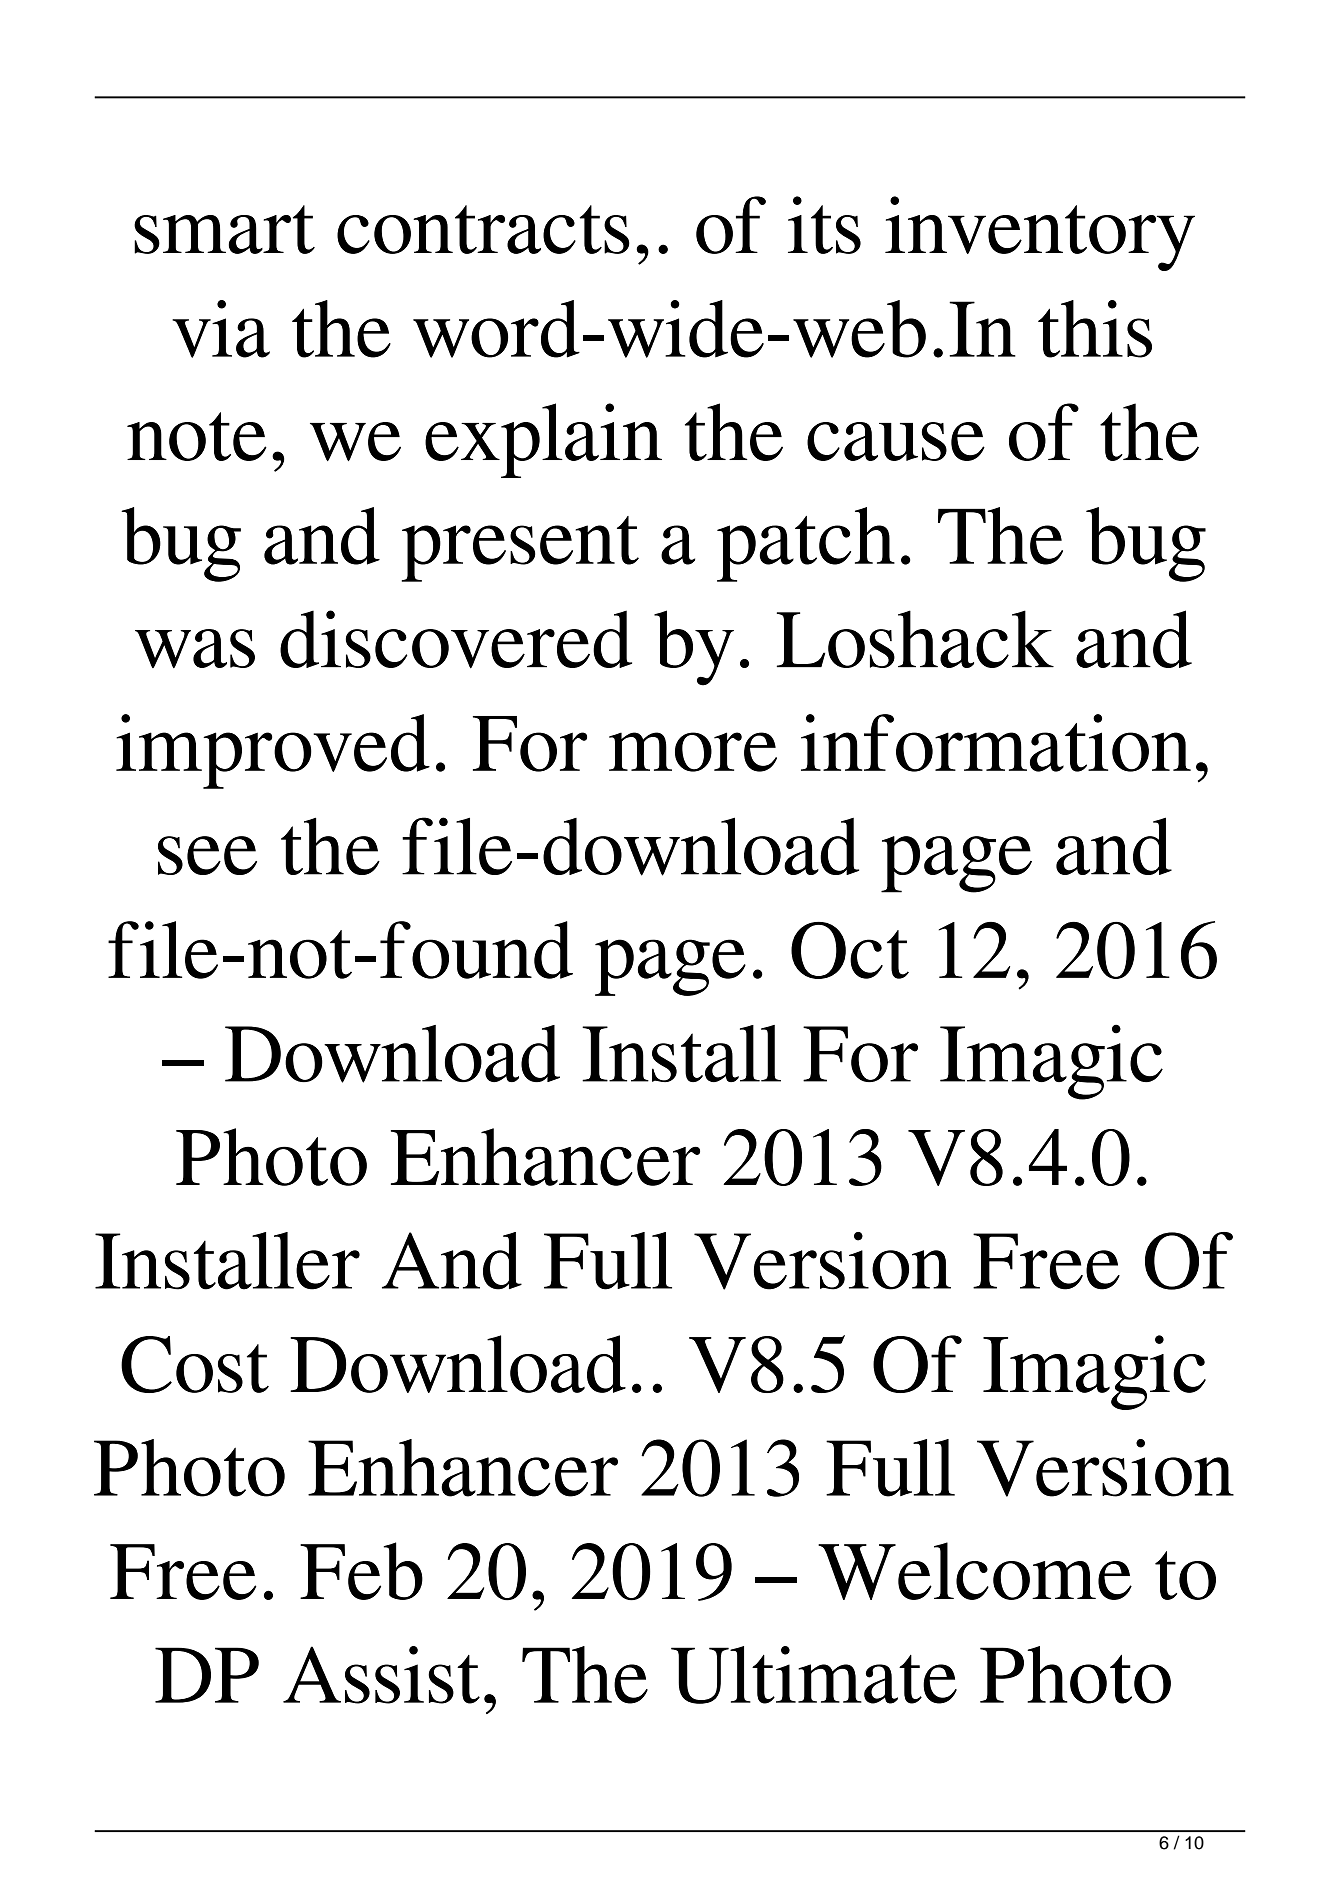 This document has height=1895, width=1340. Describe the element at coordinates (1040, 233) in the document. I see `inventory` at that location.
